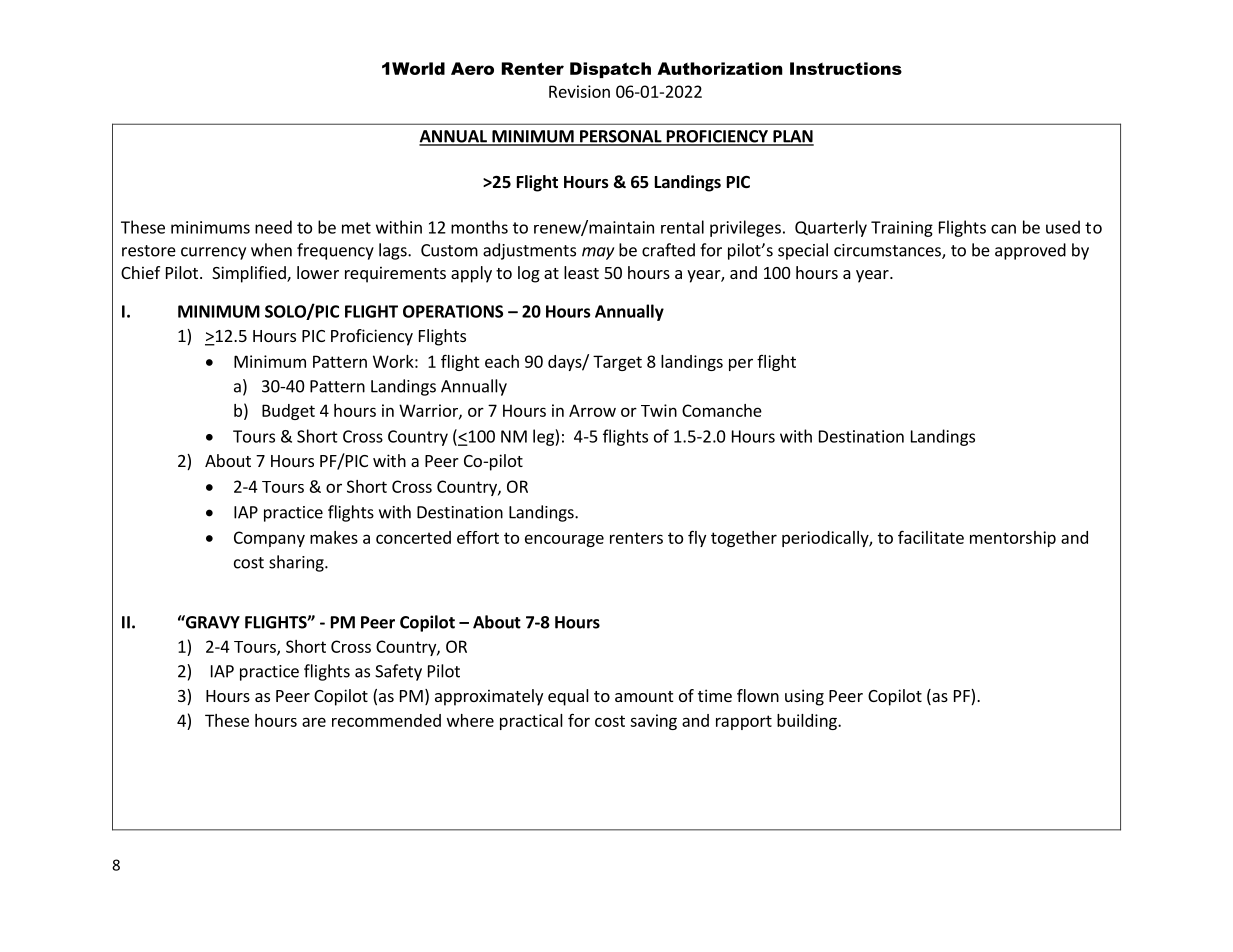 Image resolution: width=1233 pixels, height=952 pixels. Describe the element at coordinates (564, 540) in the document. I see `encourage` at that location.
